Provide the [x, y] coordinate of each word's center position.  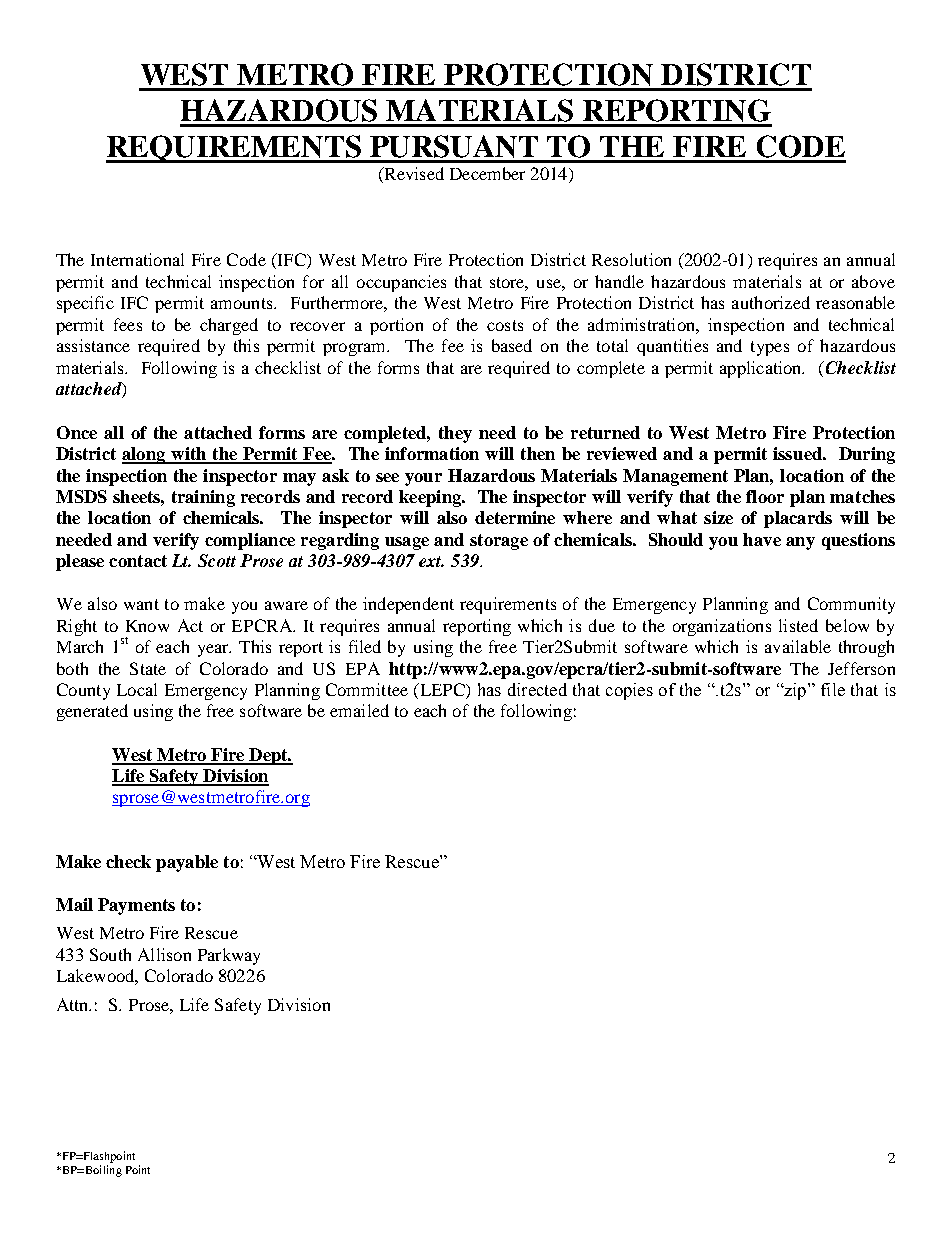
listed [798, 625]
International [137, 259]
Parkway [229, 956]
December [487, 173]
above [873, 281]
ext [431, 561]
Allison [164, 954]
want [141, 604]
